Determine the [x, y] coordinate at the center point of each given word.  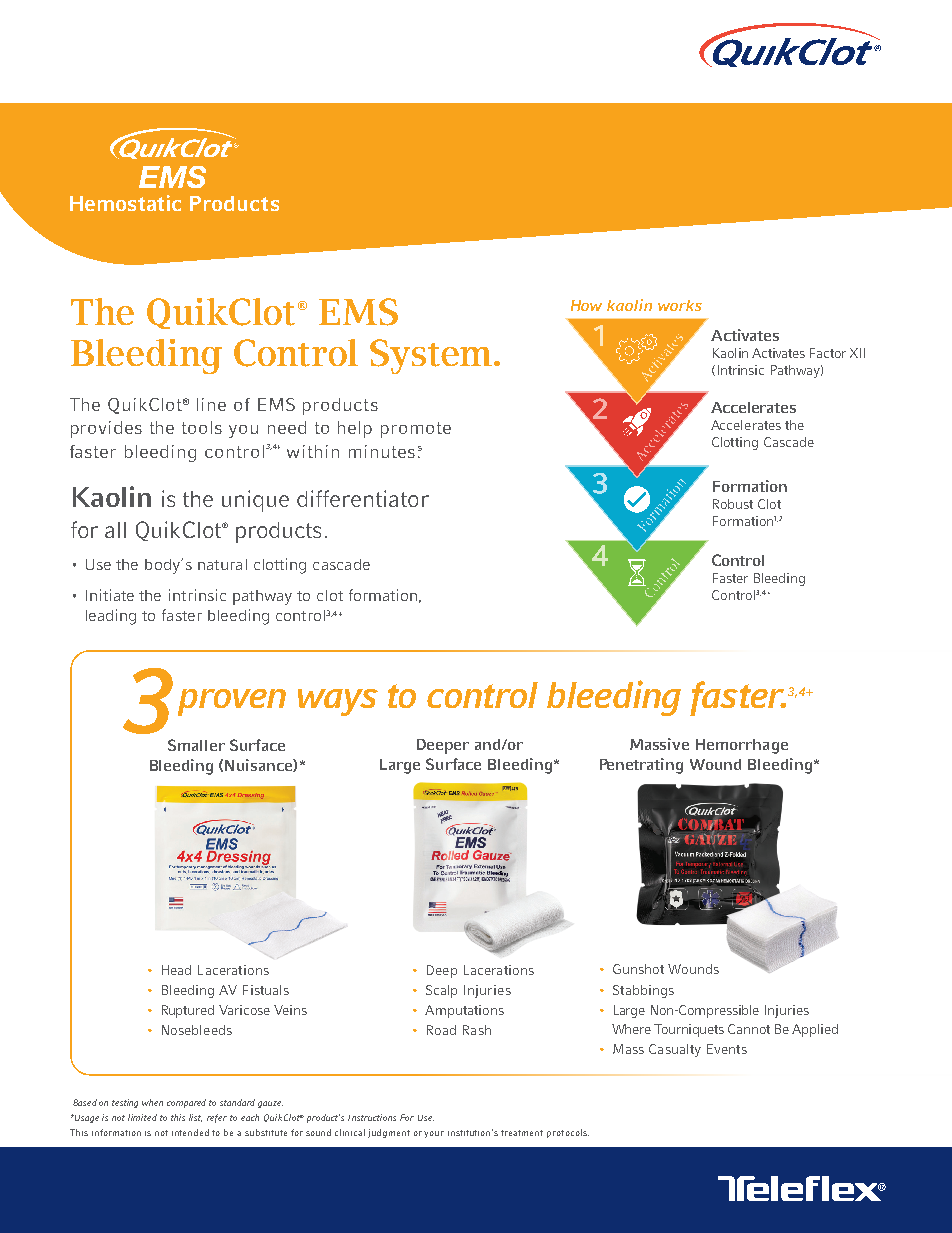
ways [338, 702]
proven [232, 702]
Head [176, 970]
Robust [733, 504]
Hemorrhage [742, 746]
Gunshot [638, 969]
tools [202, 427]
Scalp [441, 991]
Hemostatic [125, 203]
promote [416, 430]
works [680, 305]
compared [186, 1103]
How [586, 305]
